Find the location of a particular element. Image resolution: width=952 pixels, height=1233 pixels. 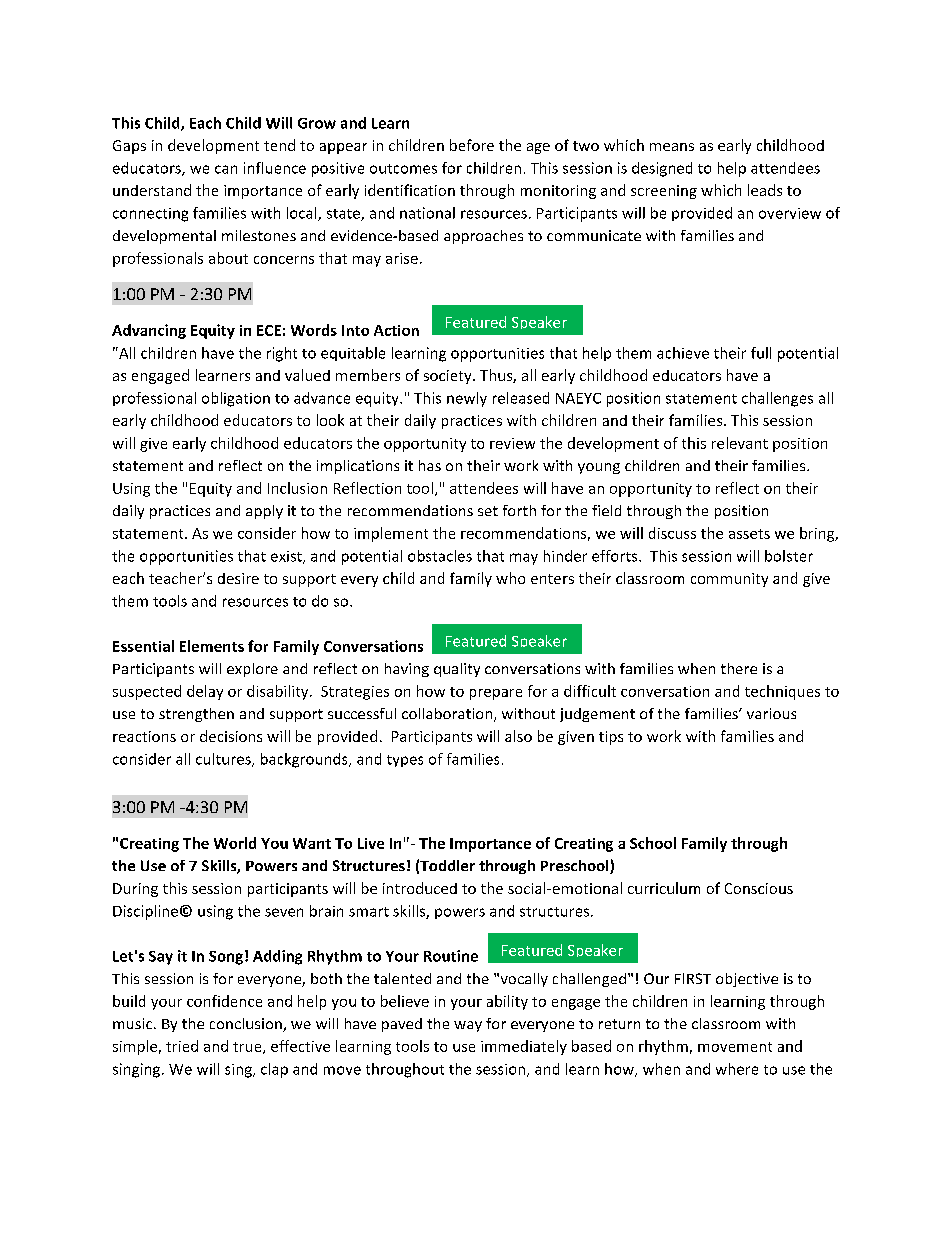

where is located at coordinates (737, 1069).
